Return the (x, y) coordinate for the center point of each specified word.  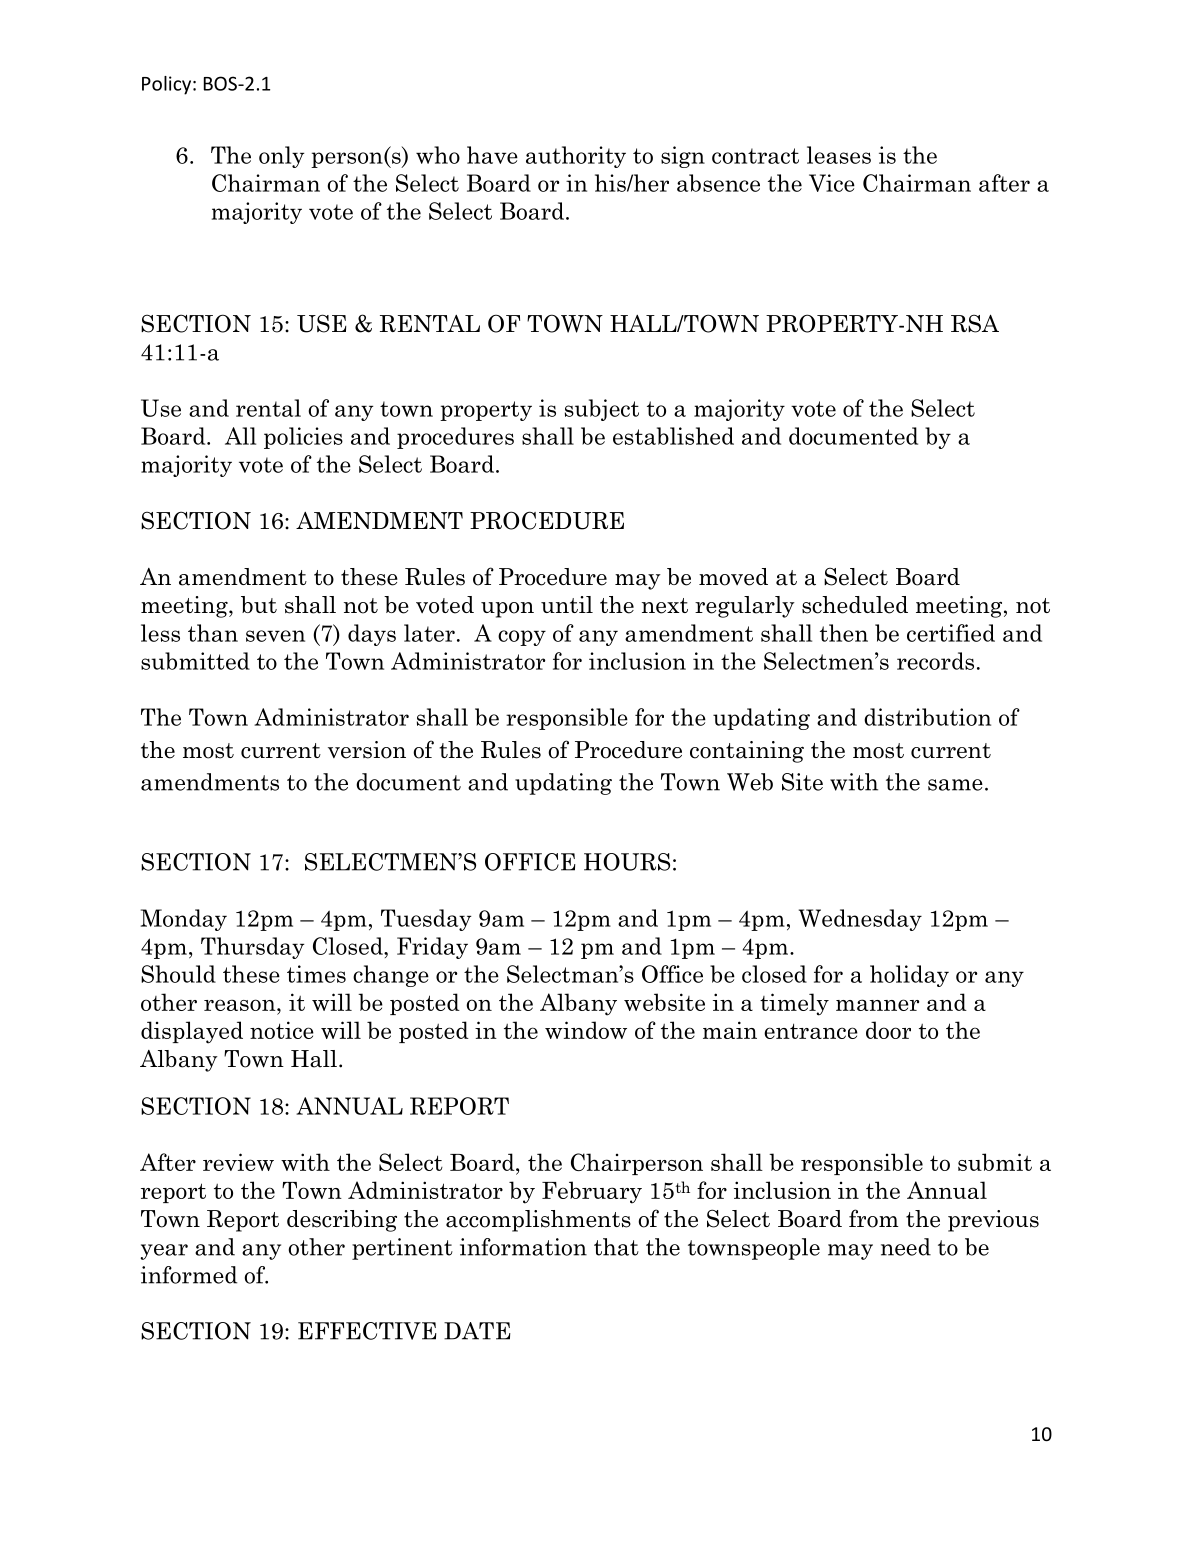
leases (839, 155)
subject (602, 410)
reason (241, 1005)
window (586, 1030)
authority (576, 157)
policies (303, 438)
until (567, 604)
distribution (927, 717)
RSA (975, 323)
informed (189, 1275)
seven (275, 636)
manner (877, 1005)
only (281, 157)
